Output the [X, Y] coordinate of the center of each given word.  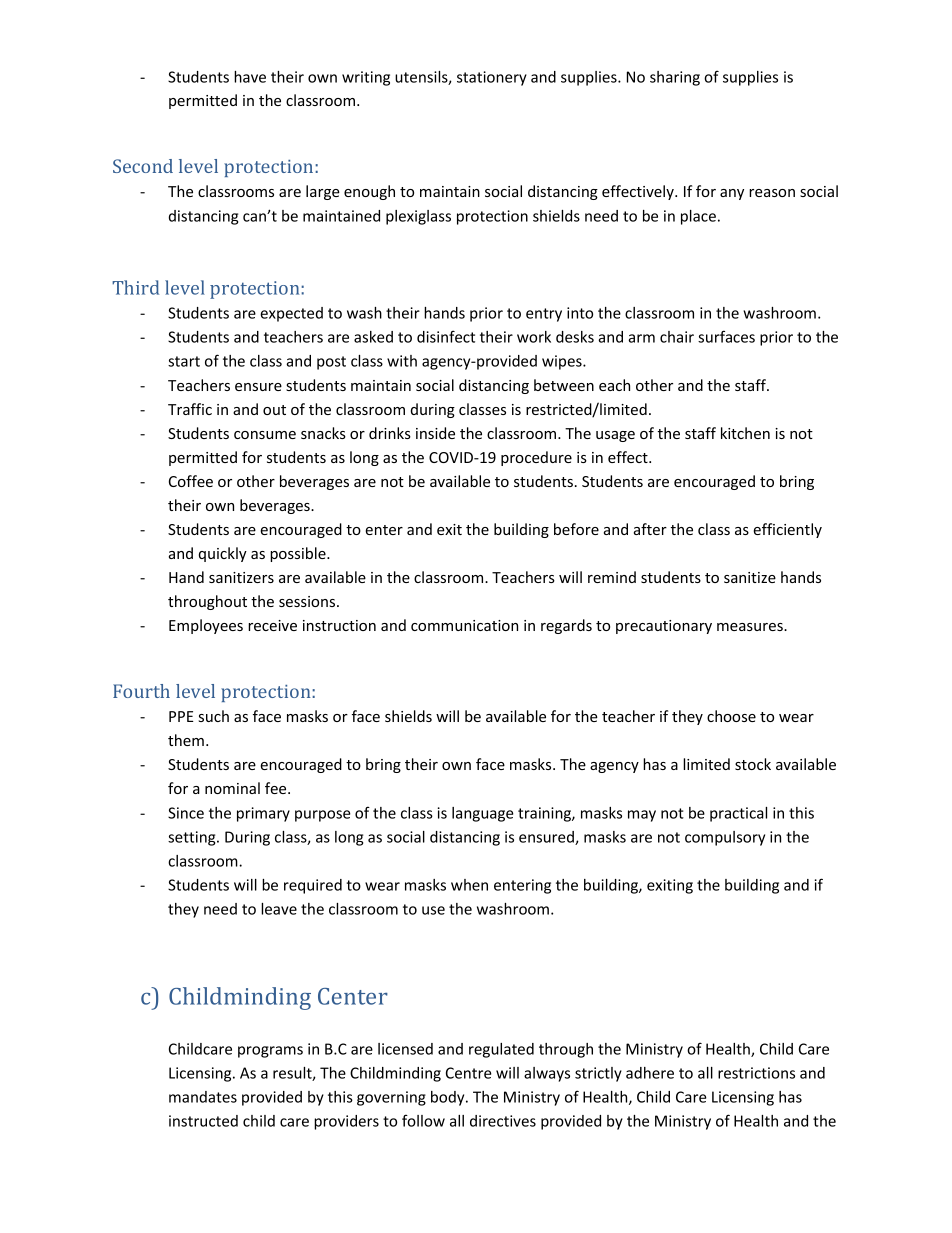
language [483, 814]
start [184, 361]
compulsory [725, 838]
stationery [492, 78]
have [250, 77]
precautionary [664, 627]
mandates [203, 1097]
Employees [206, 626]
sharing [675, 78]
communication [464, 625]
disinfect [446, 336]
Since [186, 813]
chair [677, 337]
